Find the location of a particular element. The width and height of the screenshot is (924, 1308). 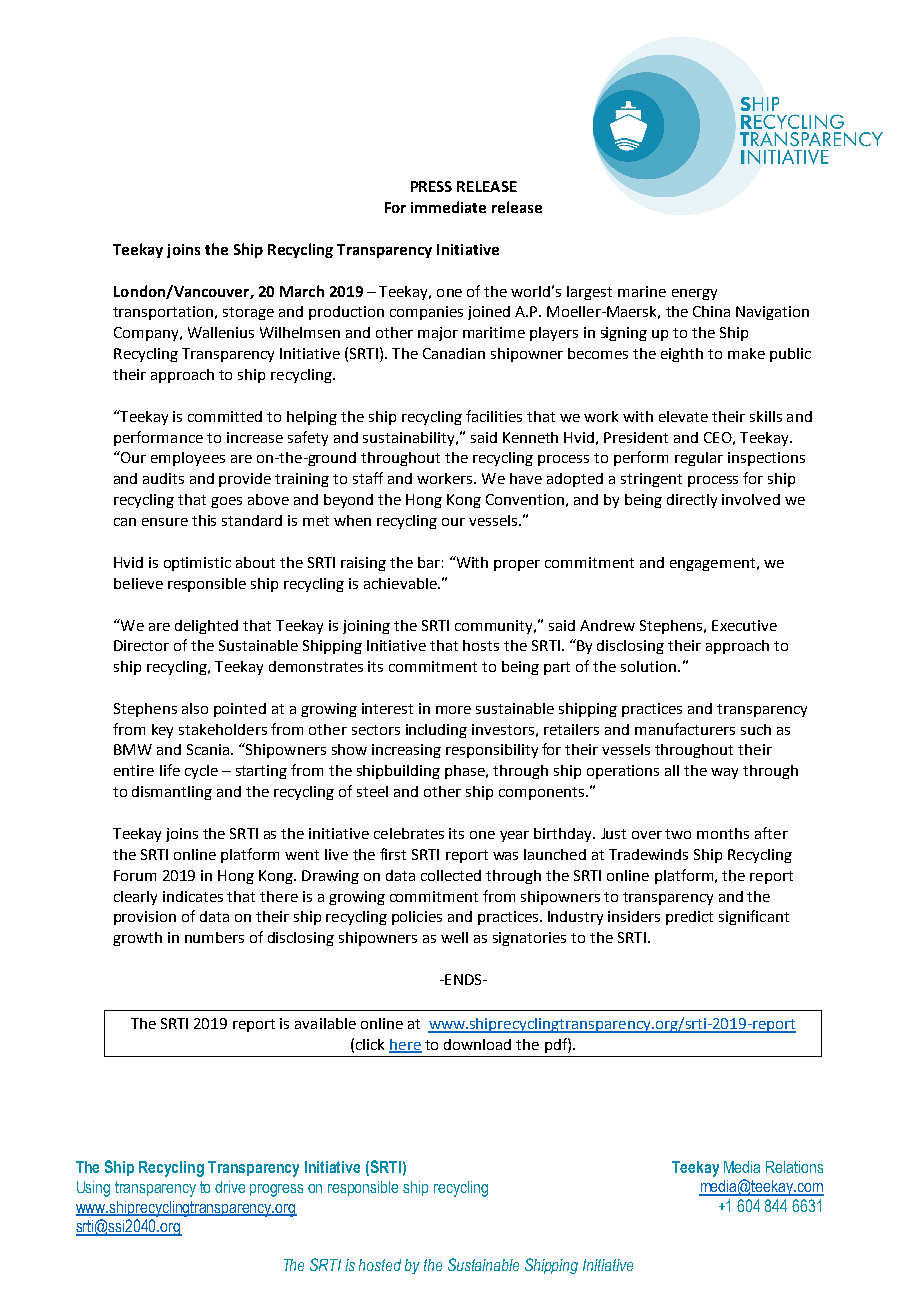

sustainability is located at coordinates (410, 439).
